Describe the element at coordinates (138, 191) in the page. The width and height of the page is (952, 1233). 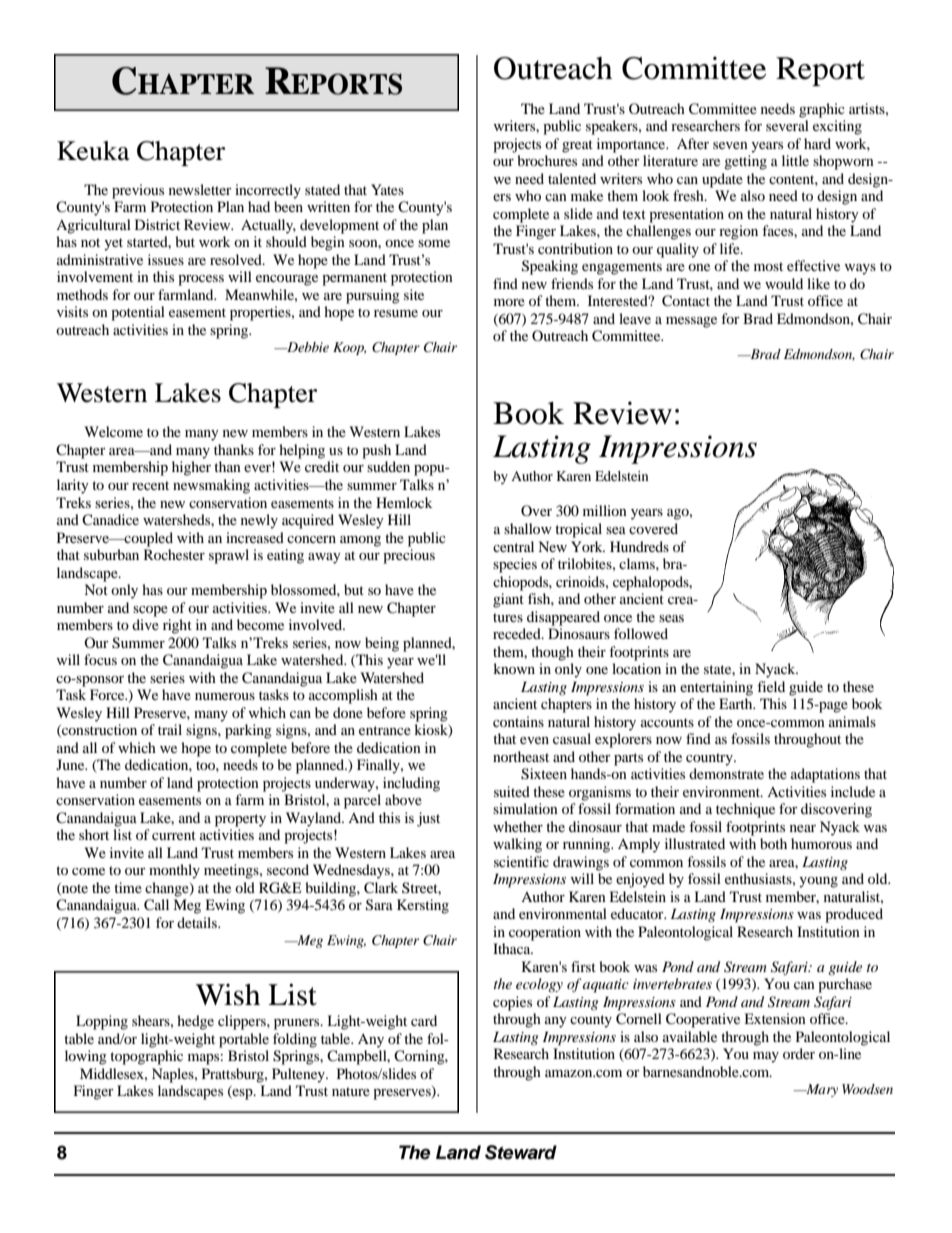
I see `previous` at that location.
